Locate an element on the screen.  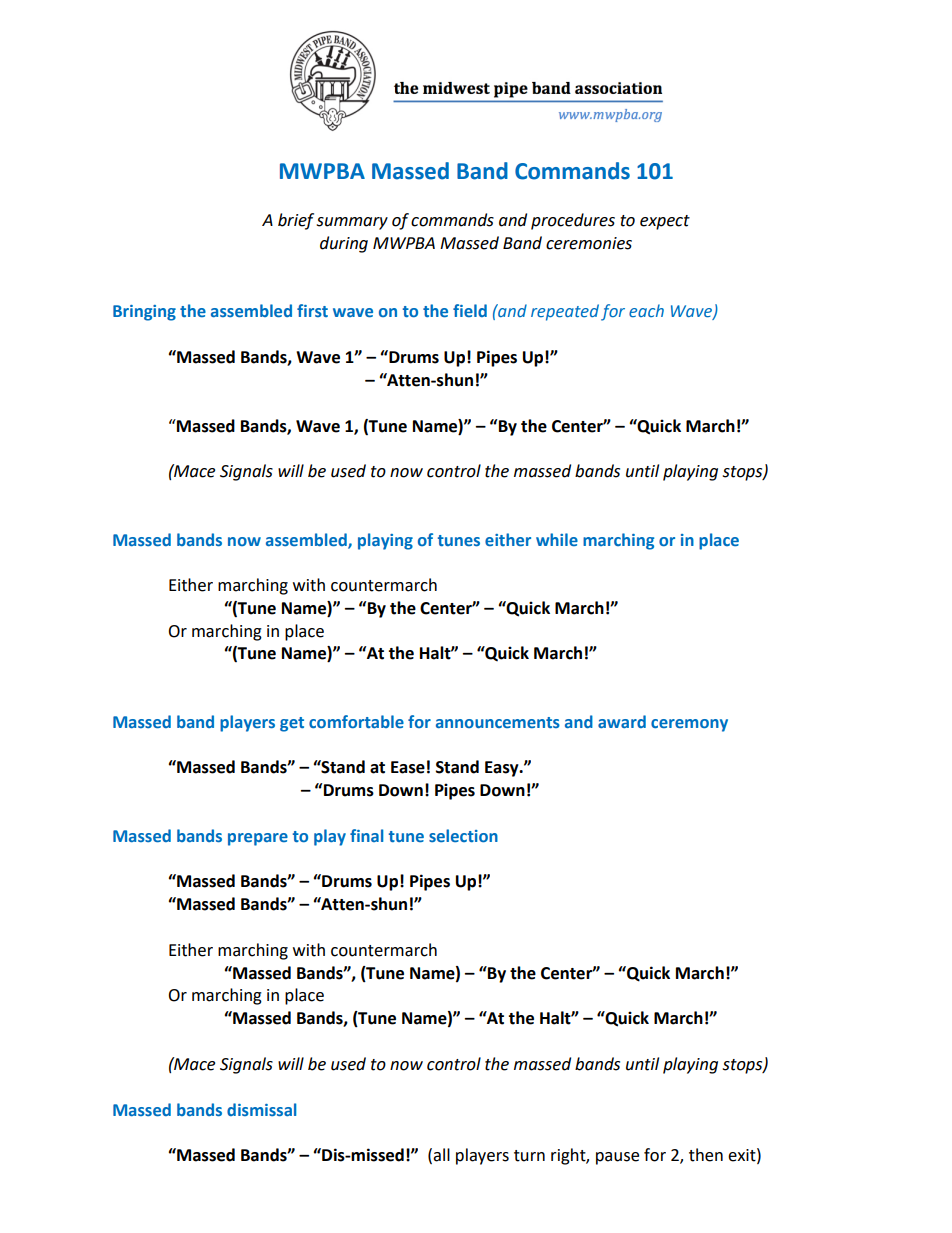
comfortable is located at coordinates (356, 721).
